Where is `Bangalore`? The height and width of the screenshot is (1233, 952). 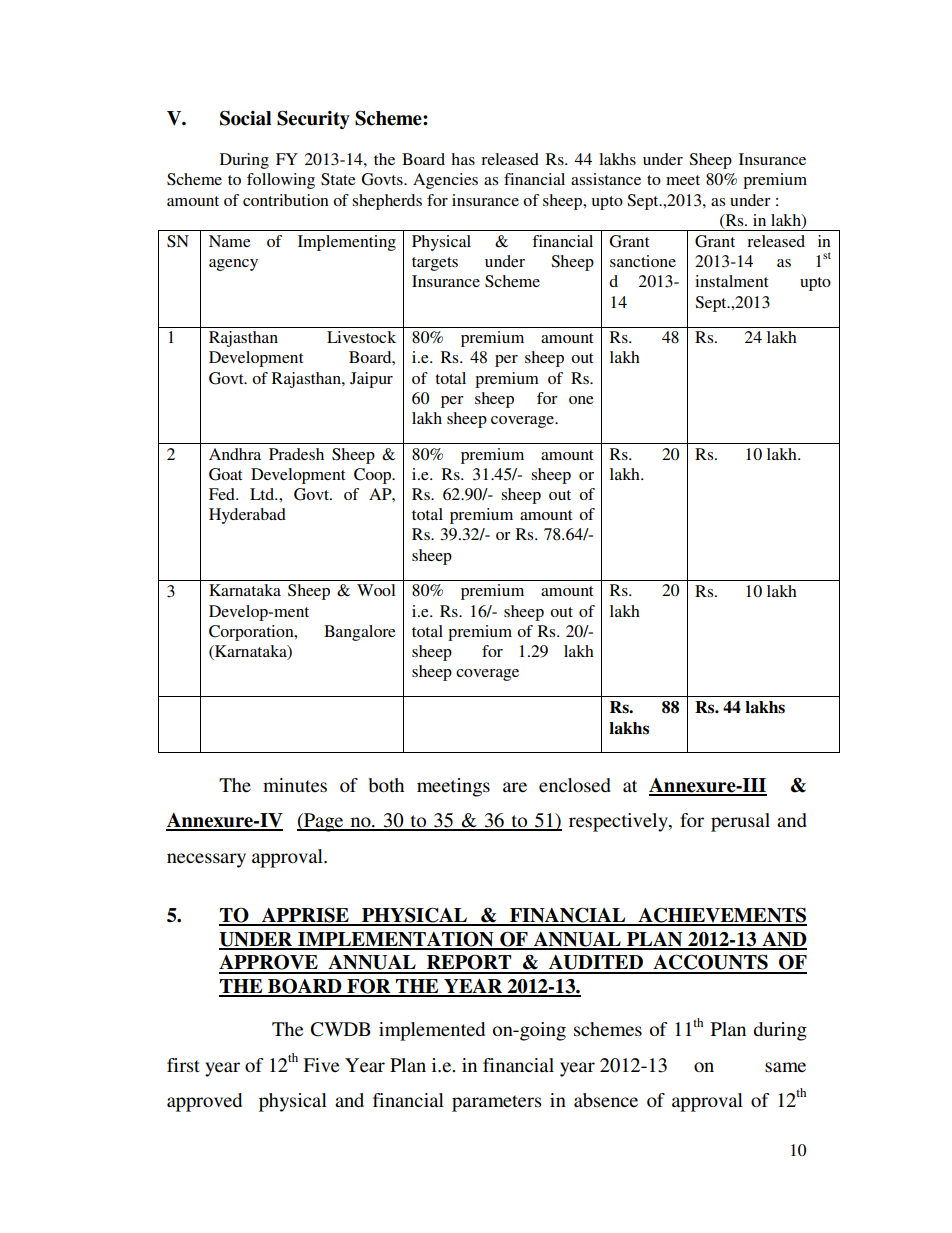 Bangalore is located at coordinates (360, 633).
